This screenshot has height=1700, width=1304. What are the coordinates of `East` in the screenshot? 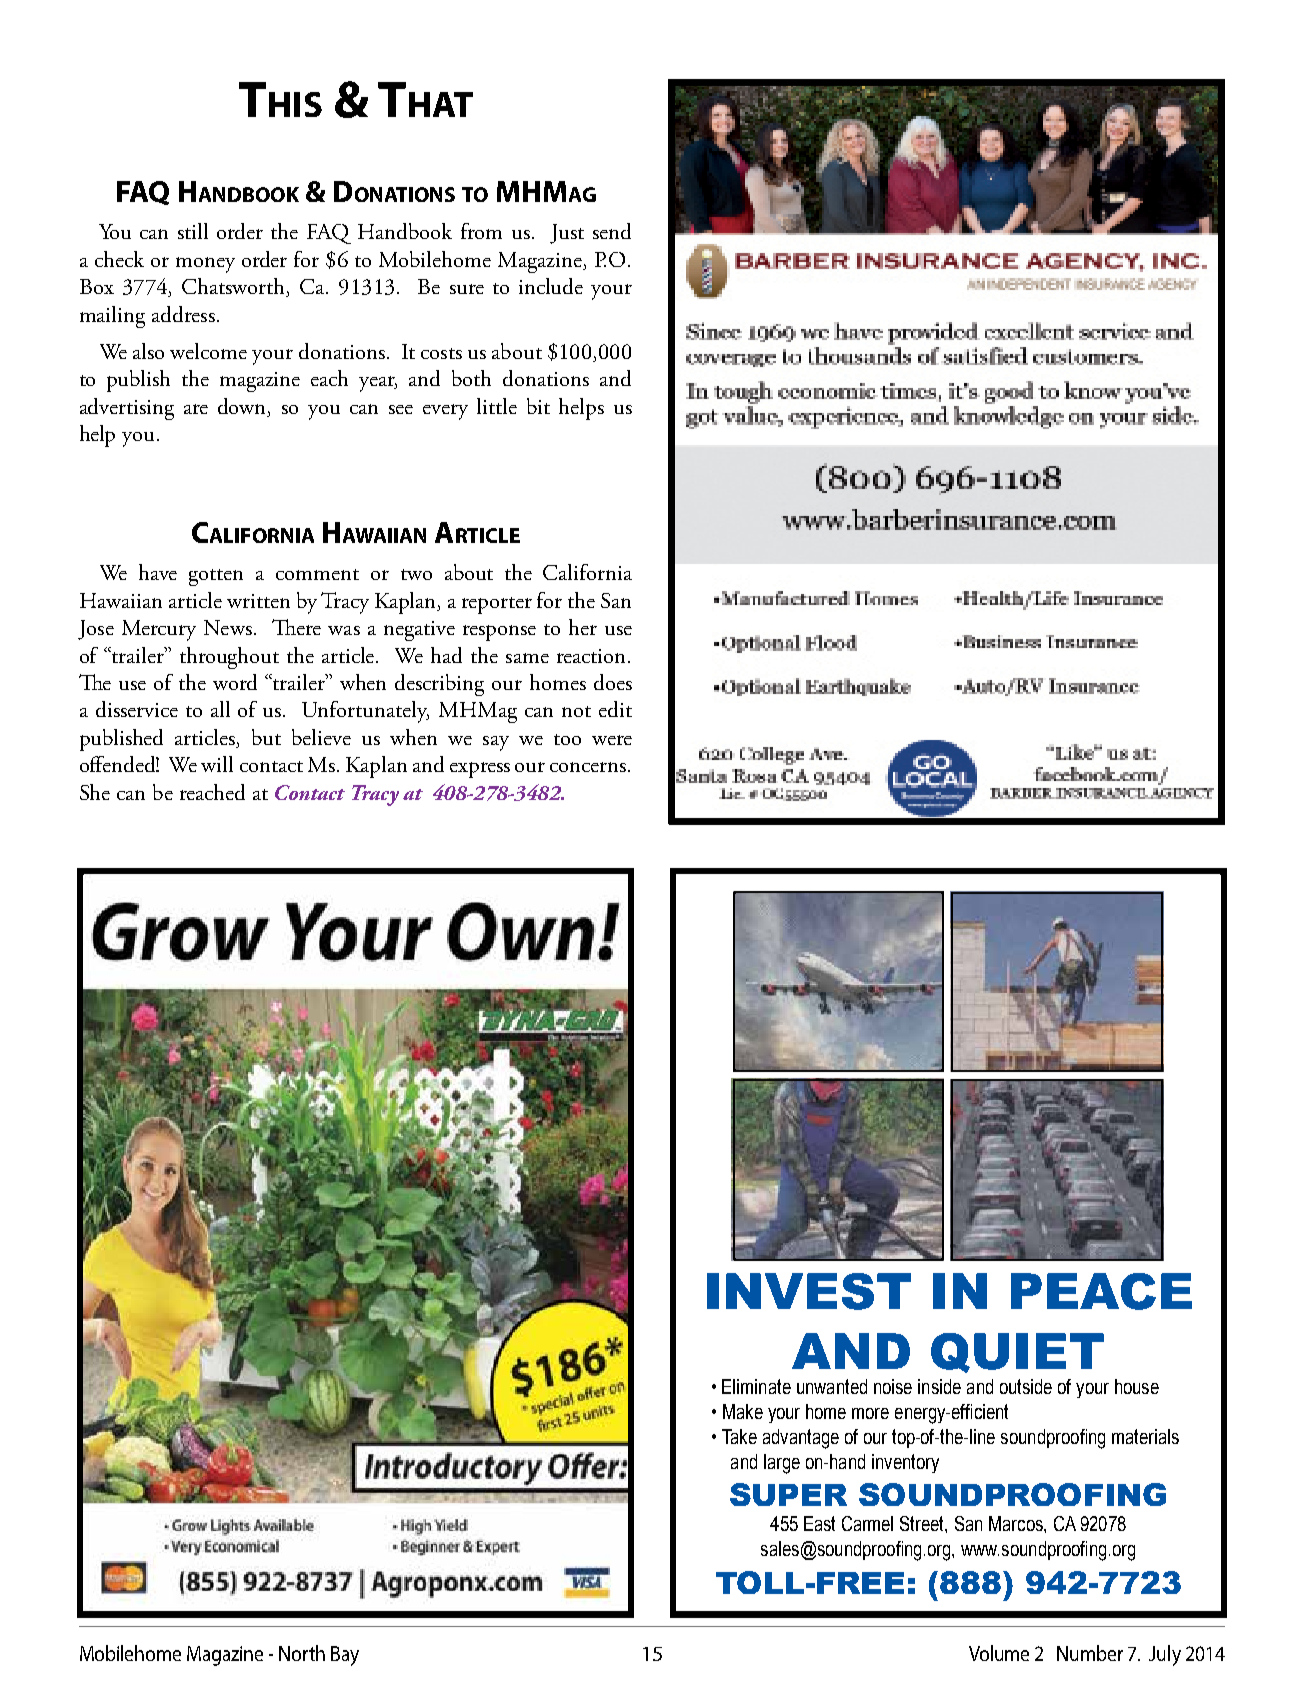 It's located at (819, 1523).
